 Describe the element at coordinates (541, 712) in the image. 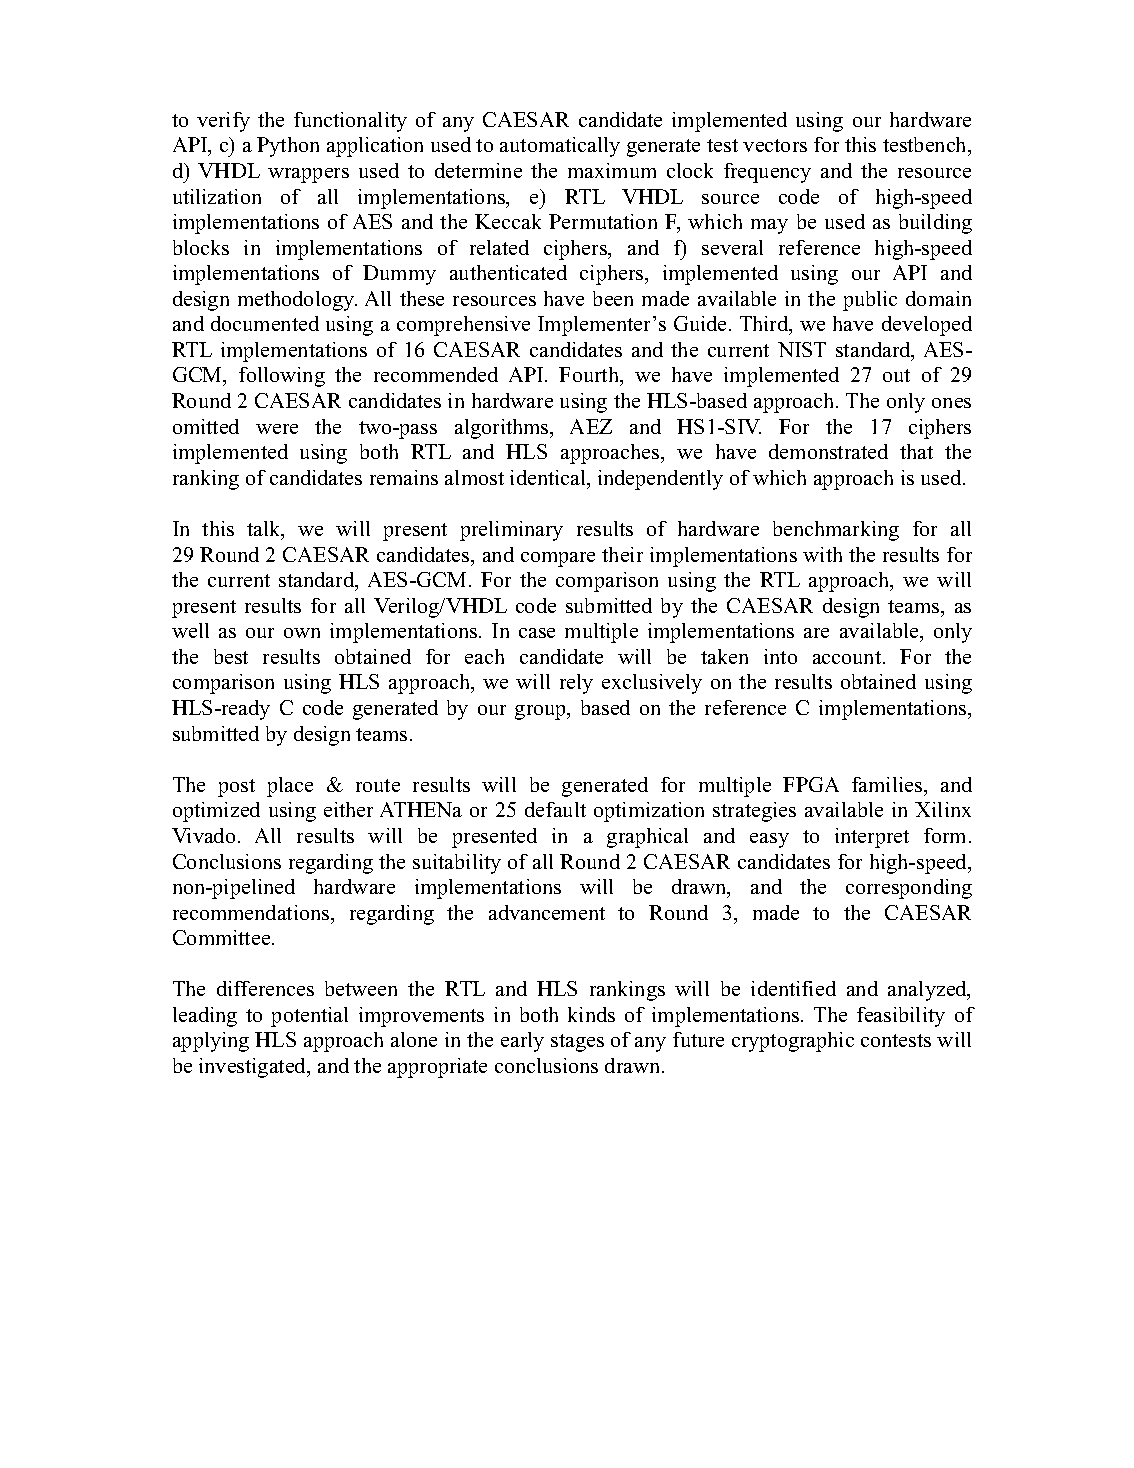

I see `group` at that location.
